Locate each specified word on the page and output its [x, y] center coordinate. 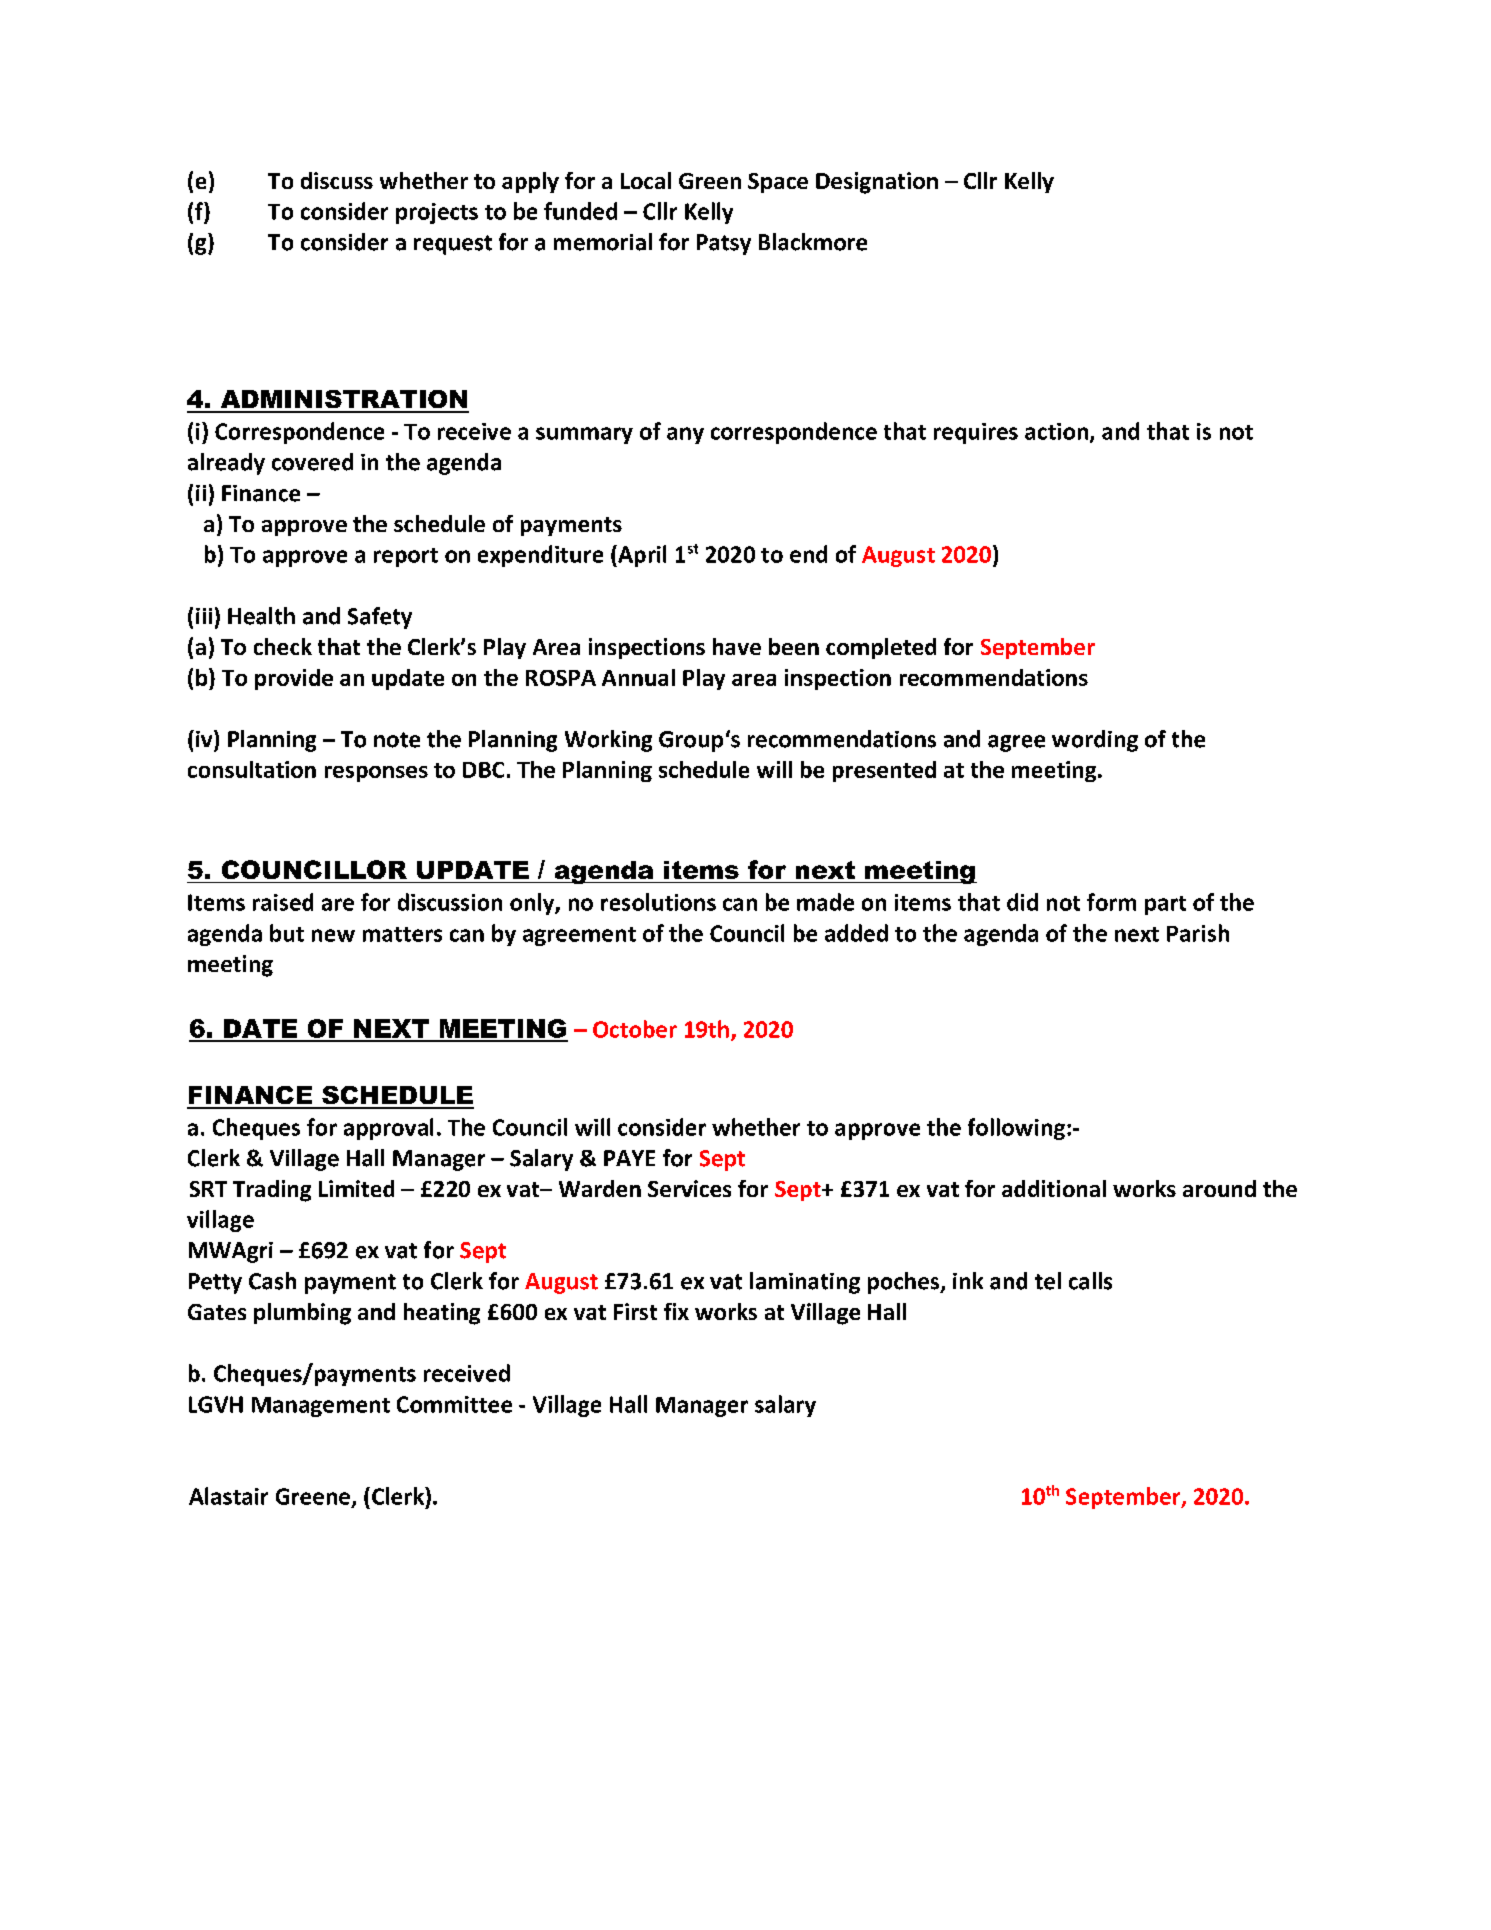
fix [676, 1311]
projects [437, 213]
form [1111, 902]
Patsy [724, 244]
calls [1090, 1281]
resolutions [658, 902]
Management [321, 1407]
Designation [877, 183]
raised [283, 902]
